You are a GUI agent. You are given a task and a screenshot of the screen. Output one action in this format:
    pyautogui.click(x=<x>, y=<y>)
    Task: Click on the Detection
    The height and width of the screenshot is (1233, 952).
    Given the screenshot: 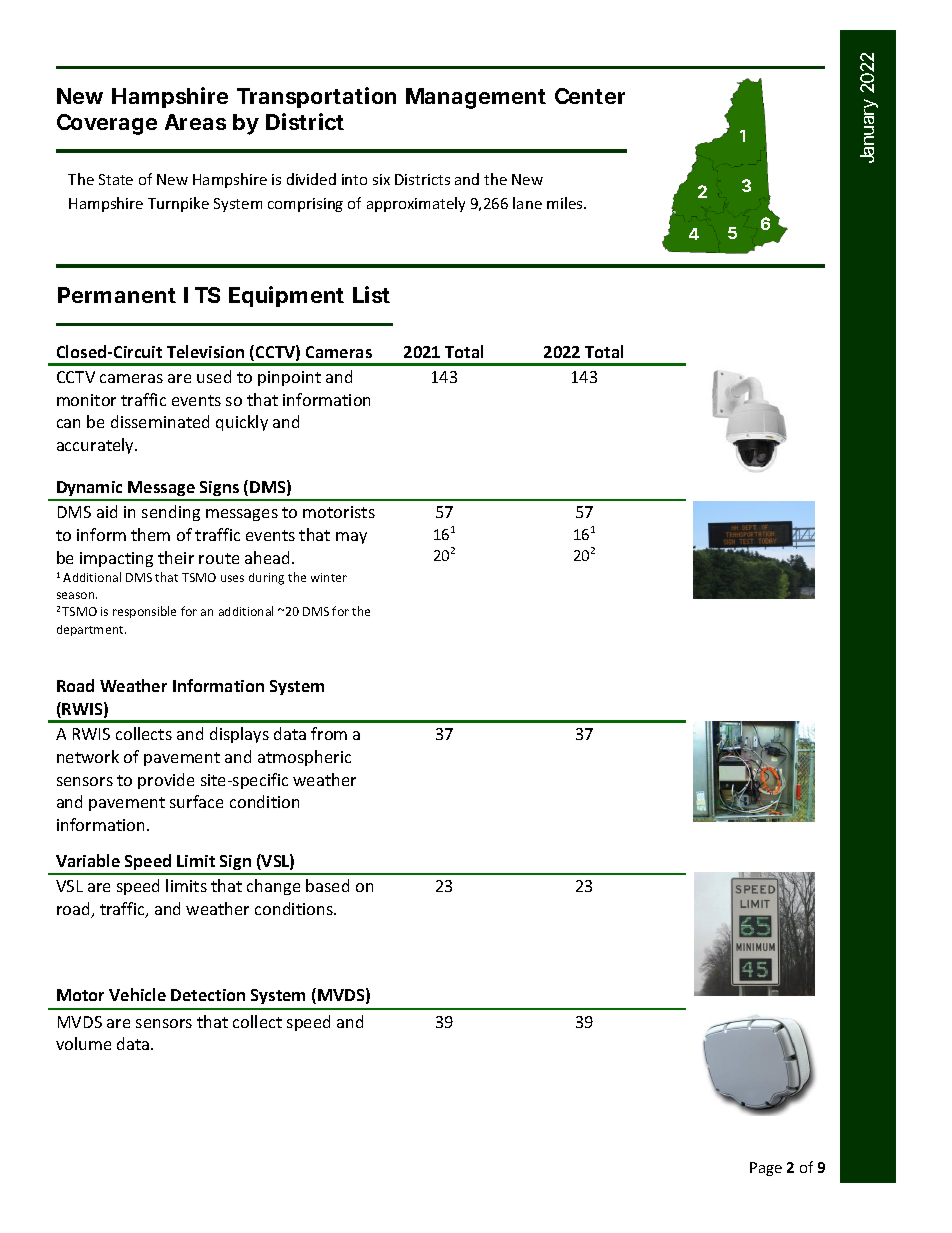 What is the action you would take?
    pyautogui.click(x=208, y=995)
